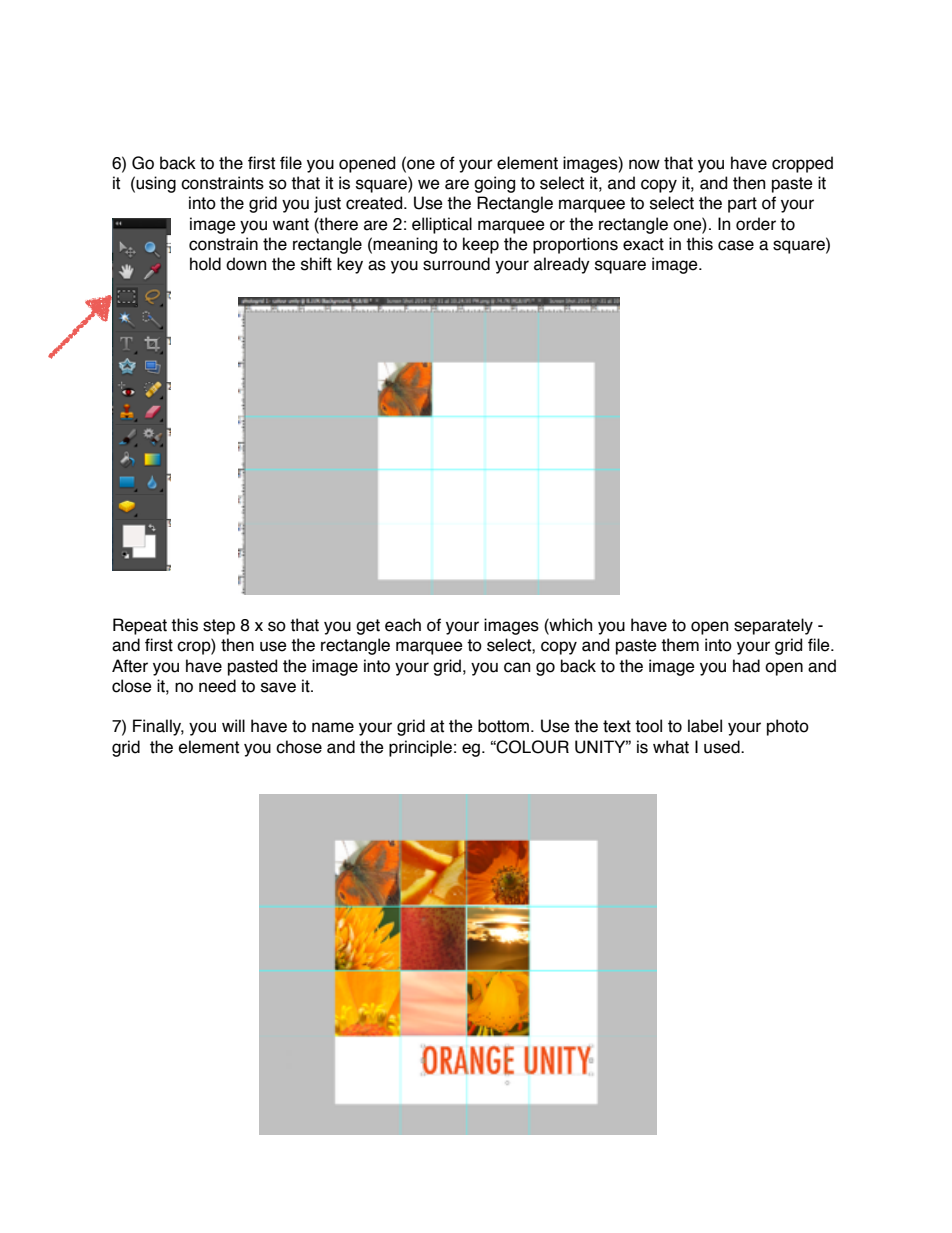  Describe the element at coordinates (368, 627) in the screenshot. I see `get` at that location.
